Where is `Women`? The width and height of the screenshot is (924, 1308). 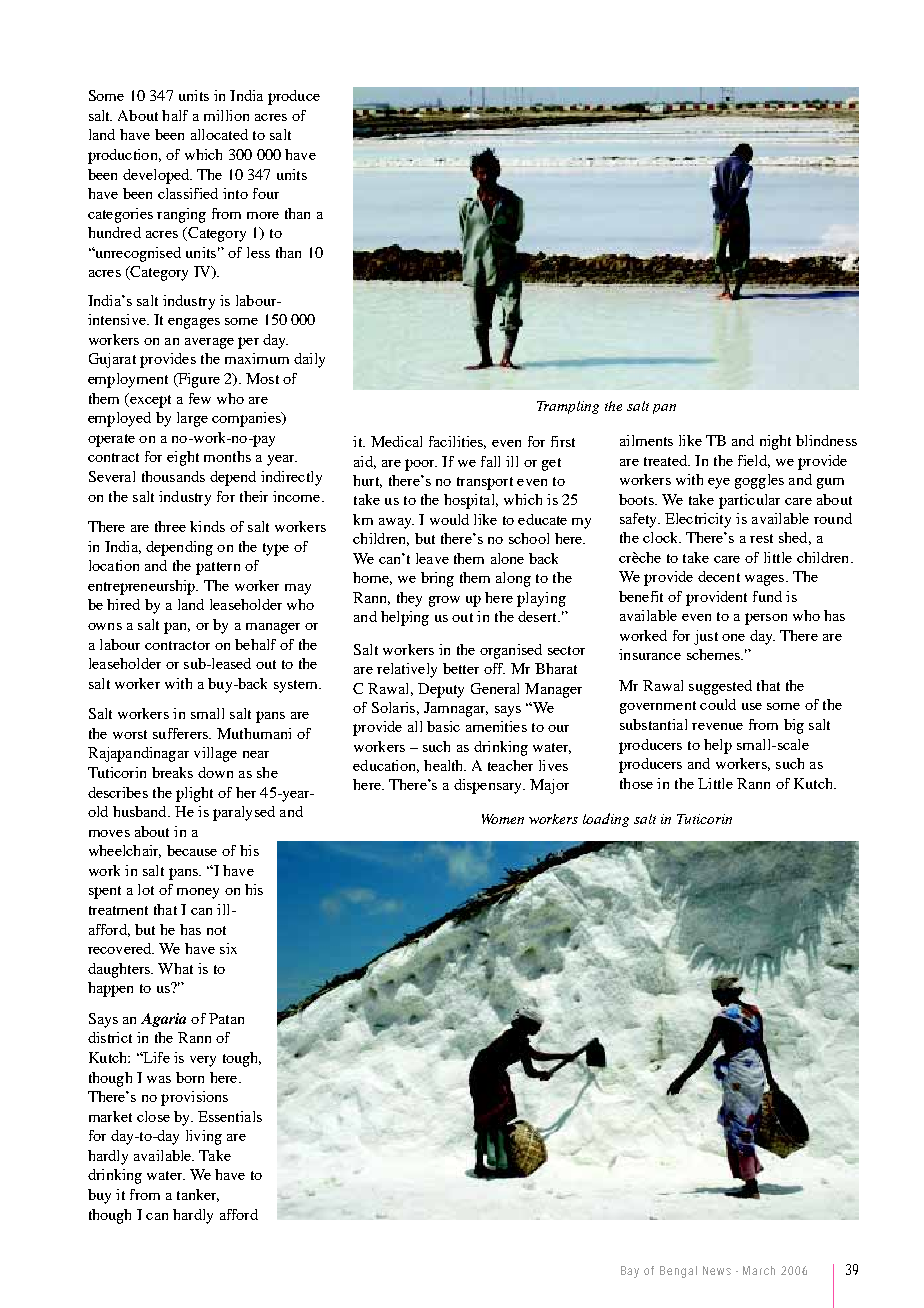 Women is located at coordinates (503, 819).
